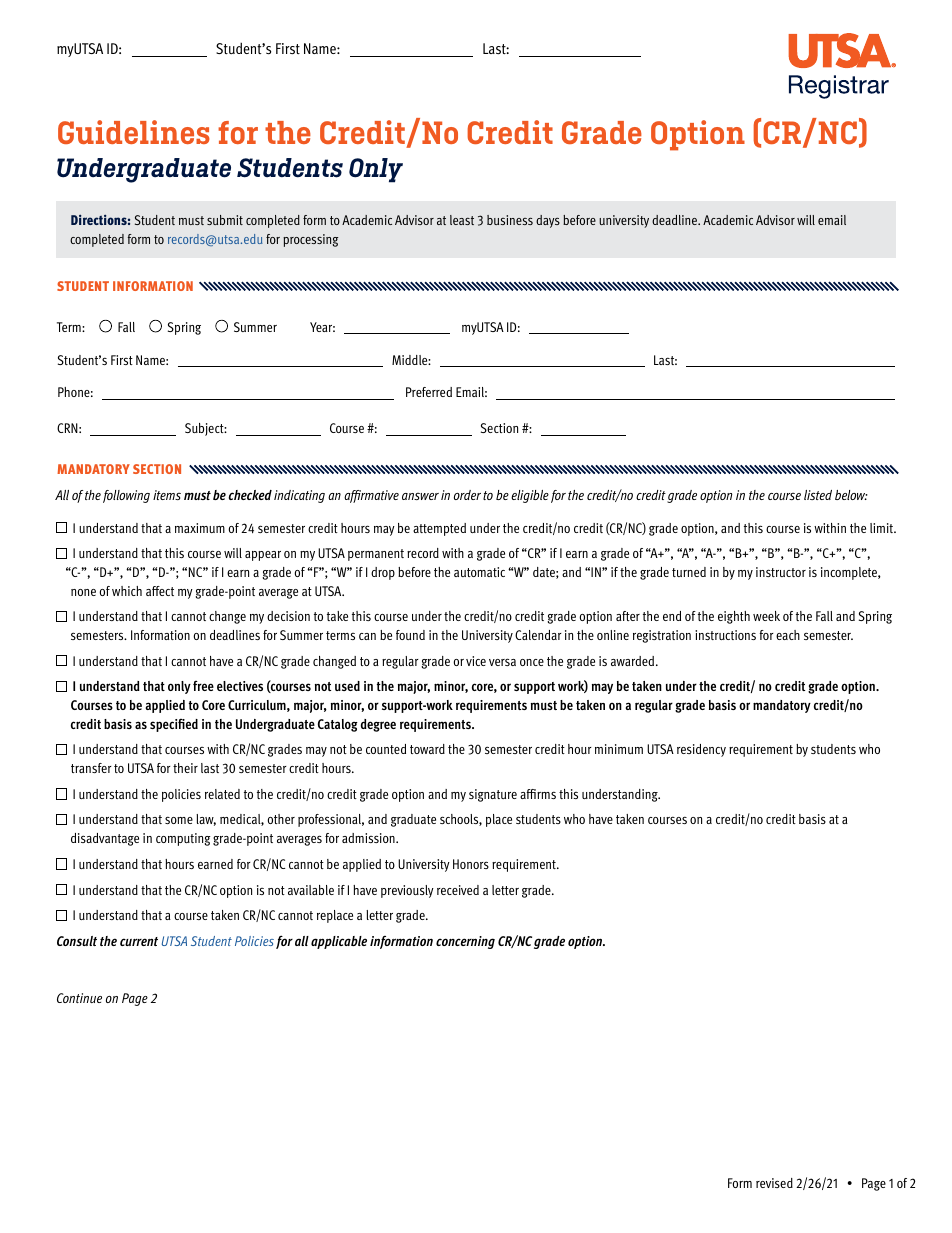 Image resolution: width=952 pixels, height=1233 pixels. I want to click on each, so click(788, 635).
